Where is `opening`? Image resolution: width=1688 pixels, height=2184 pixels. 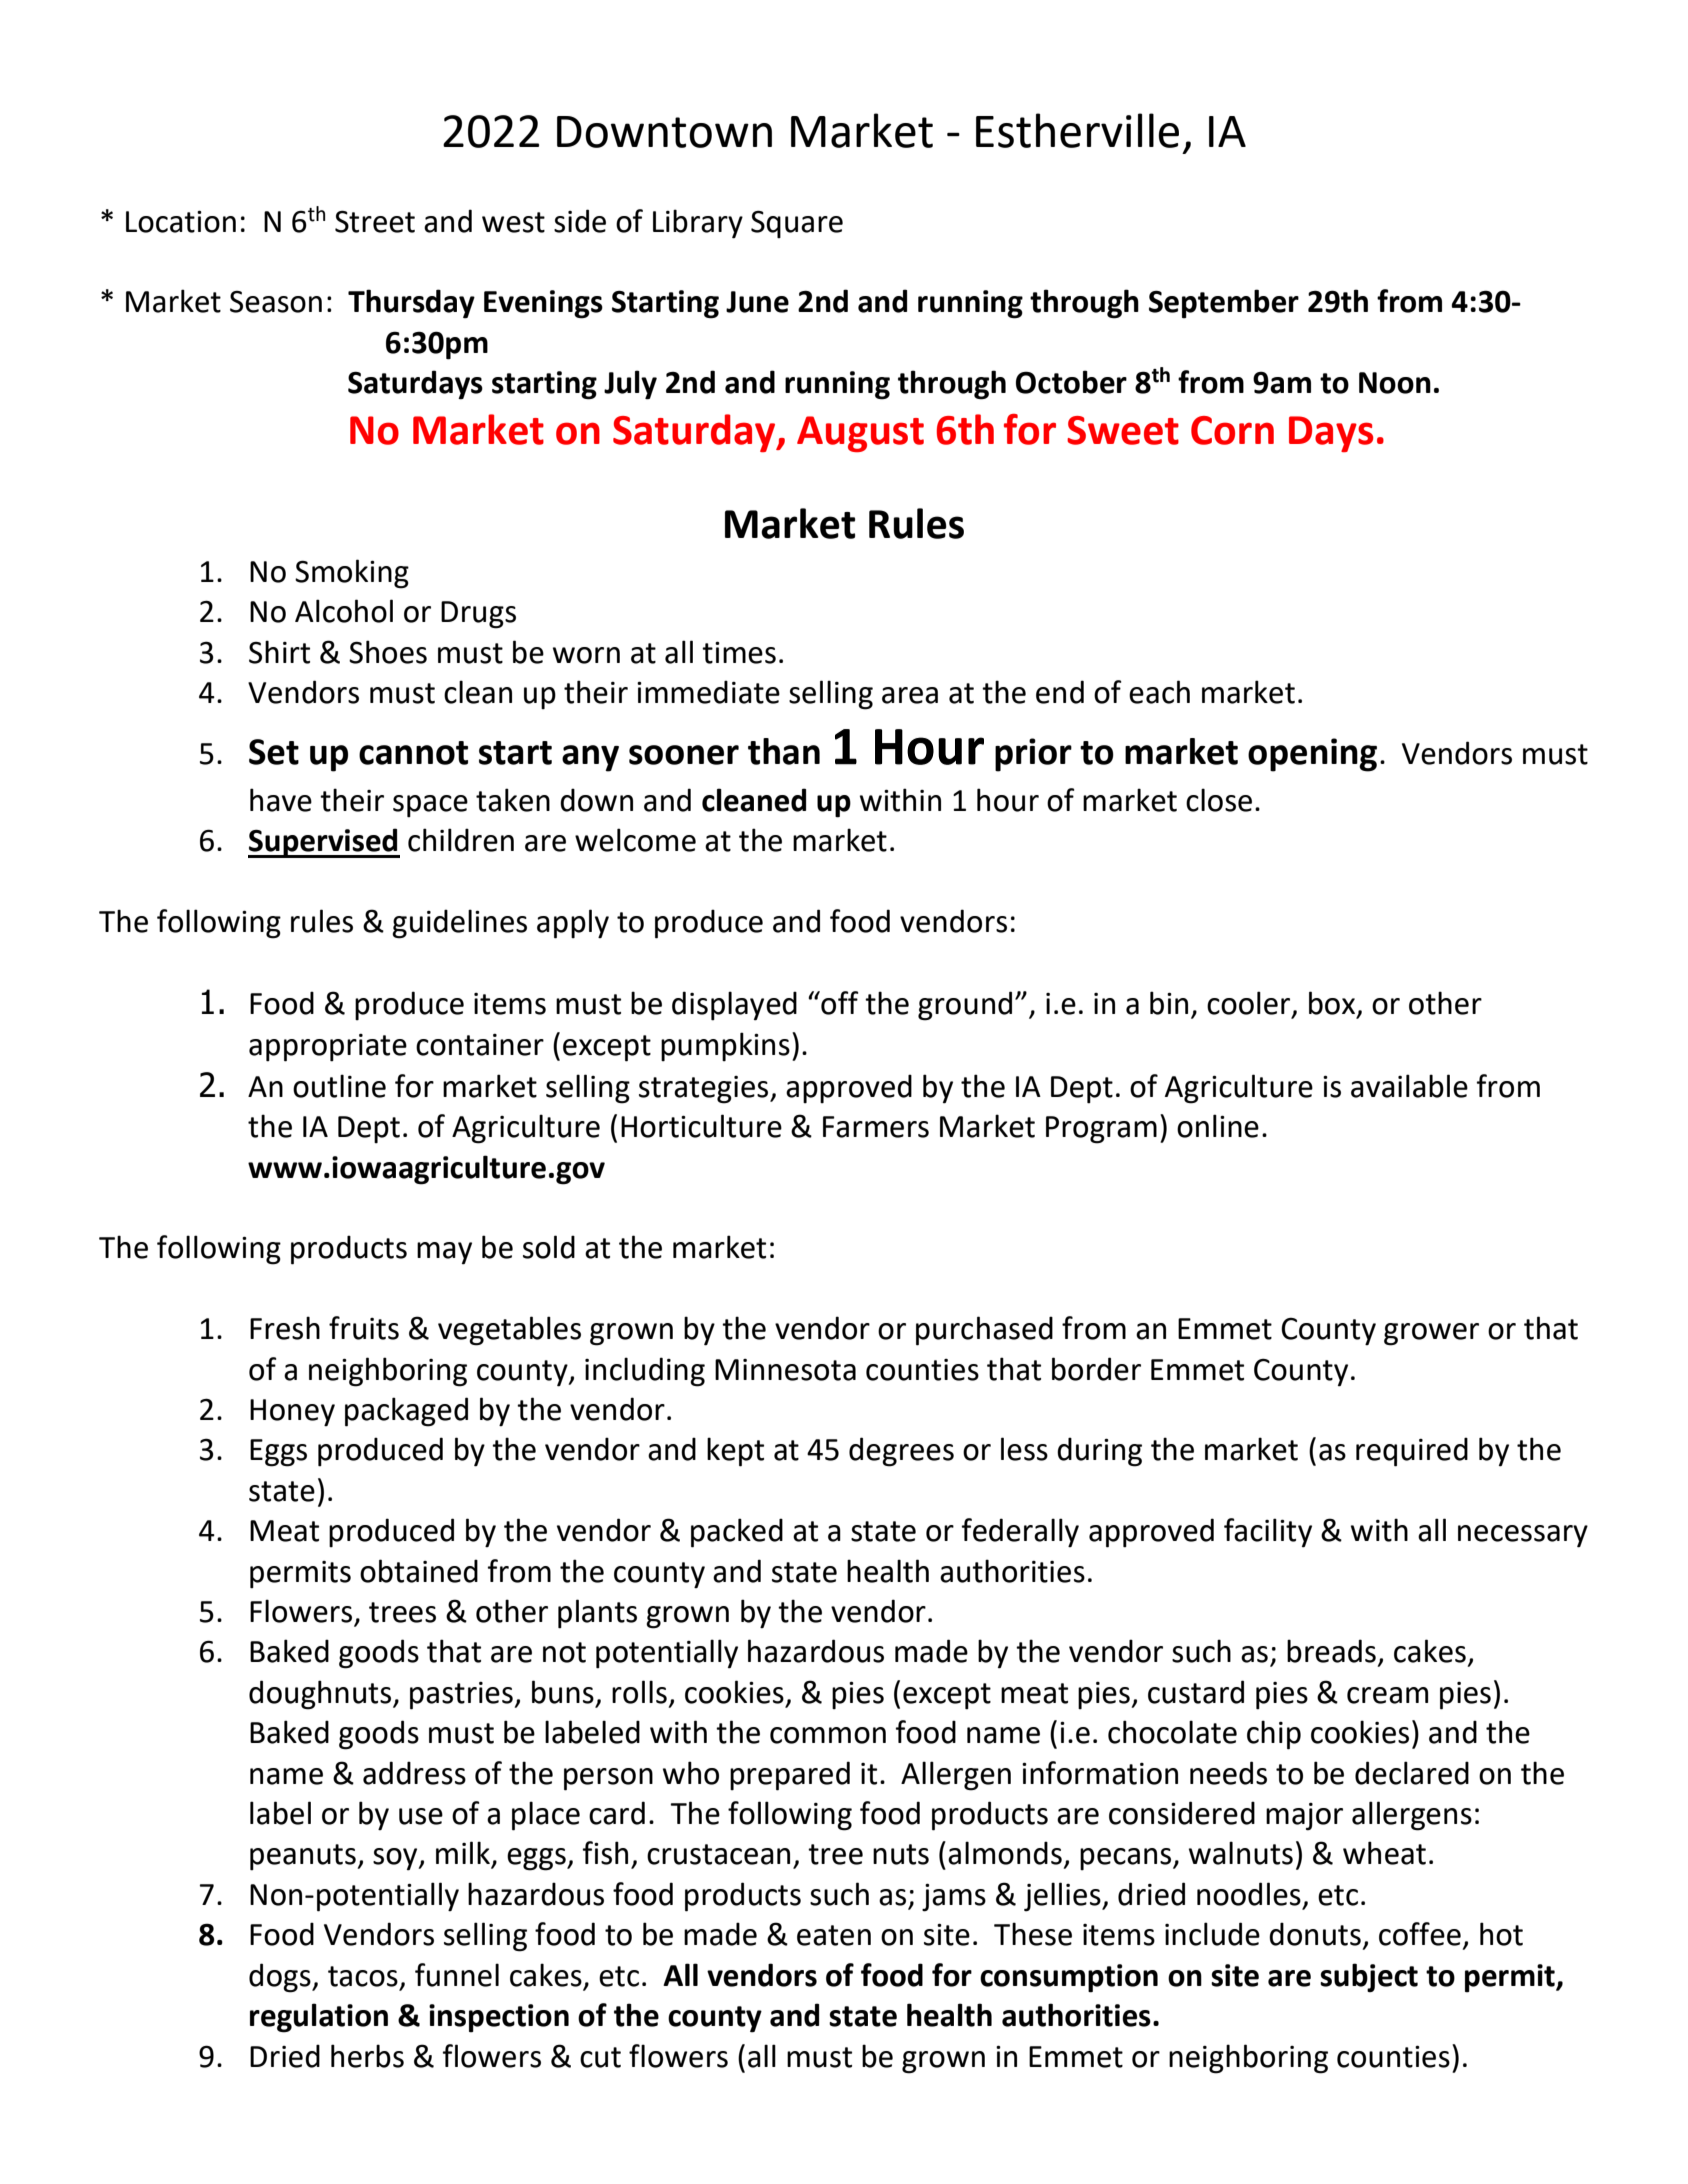
opening is located at coordinates (1312, 755).
